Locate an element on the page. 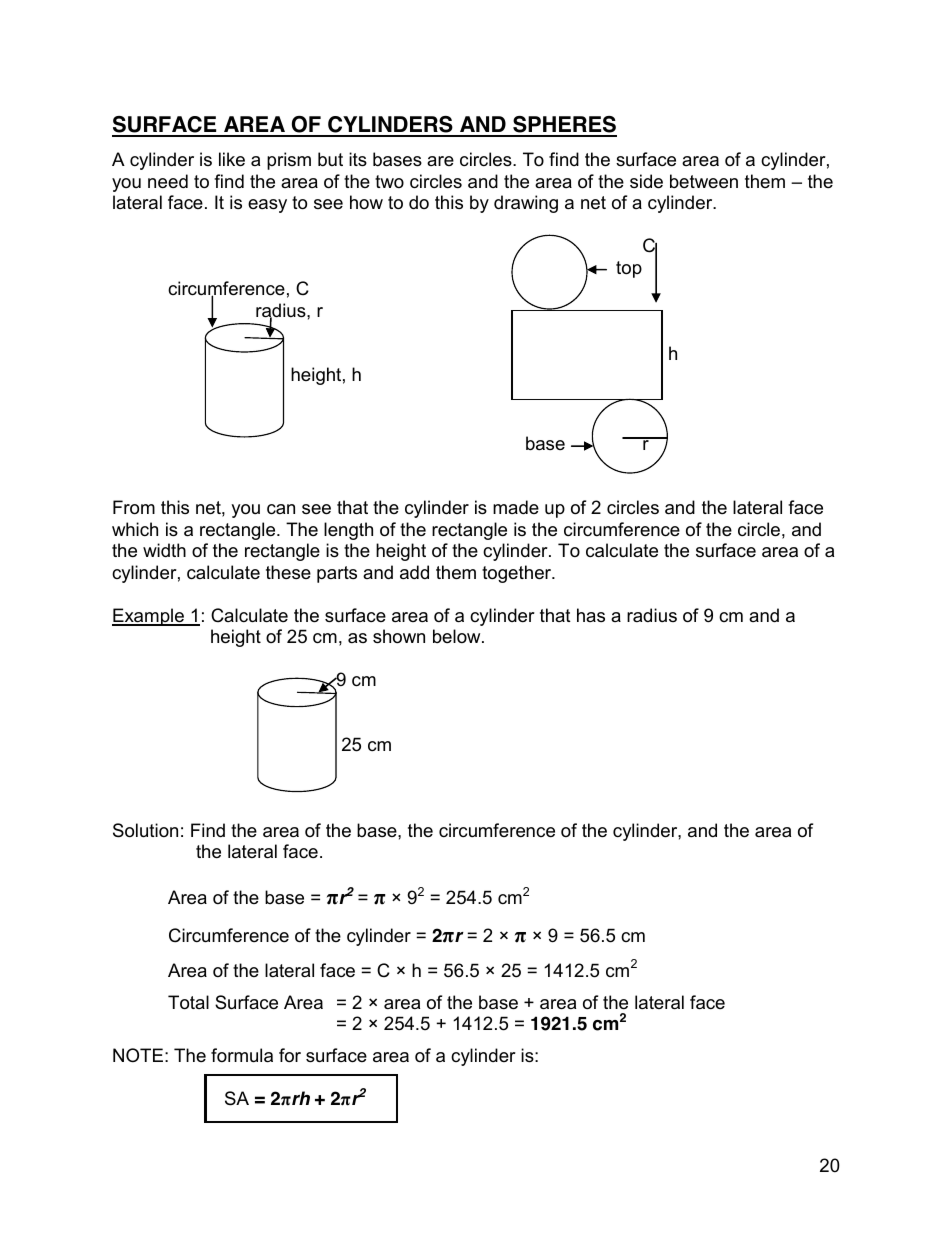 The height and width of the document is (1233, 952). shown is located at coordinates (399, 636).
